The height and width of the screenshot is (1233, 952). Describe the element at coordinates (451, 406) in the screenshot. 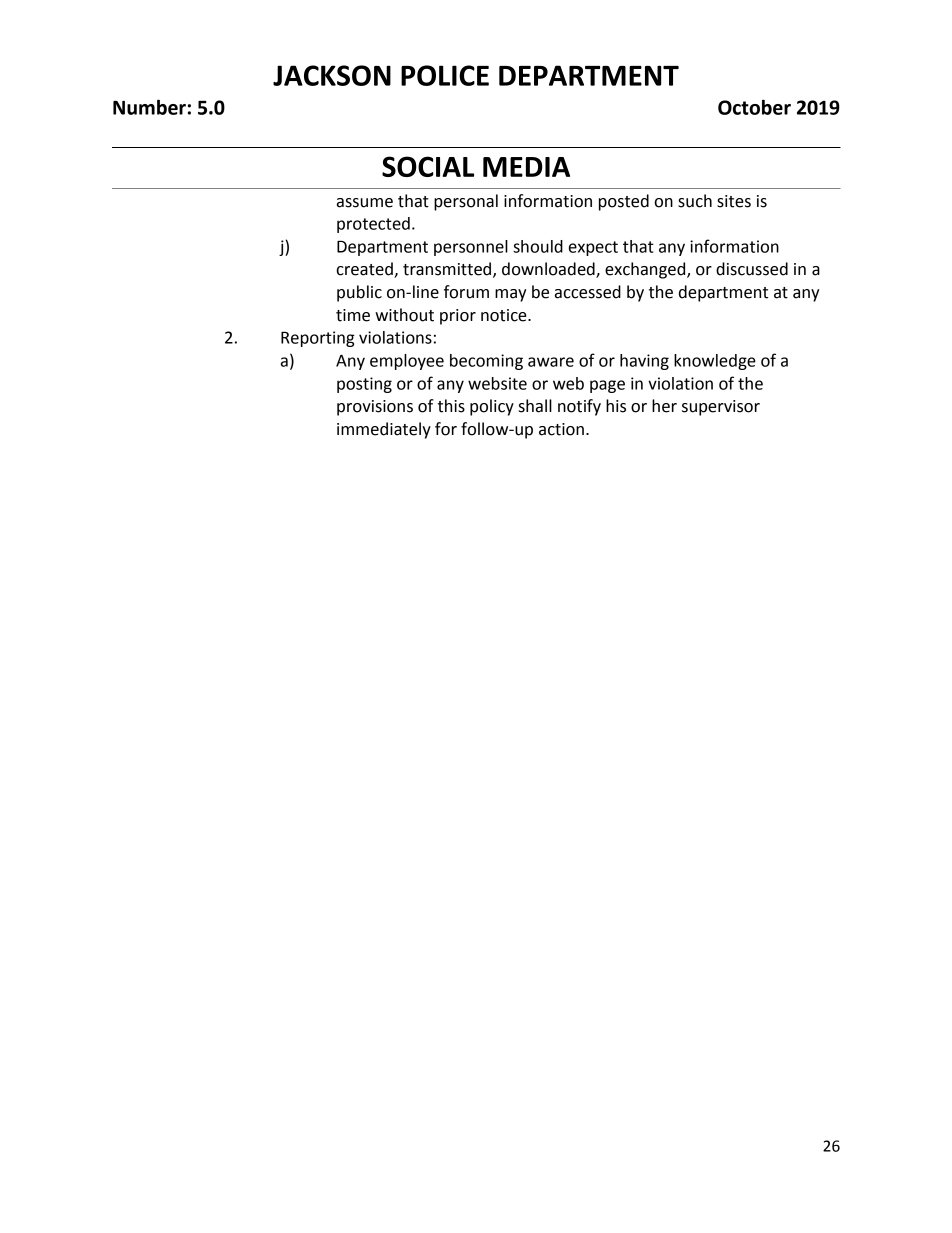

I see `this` at that location.
